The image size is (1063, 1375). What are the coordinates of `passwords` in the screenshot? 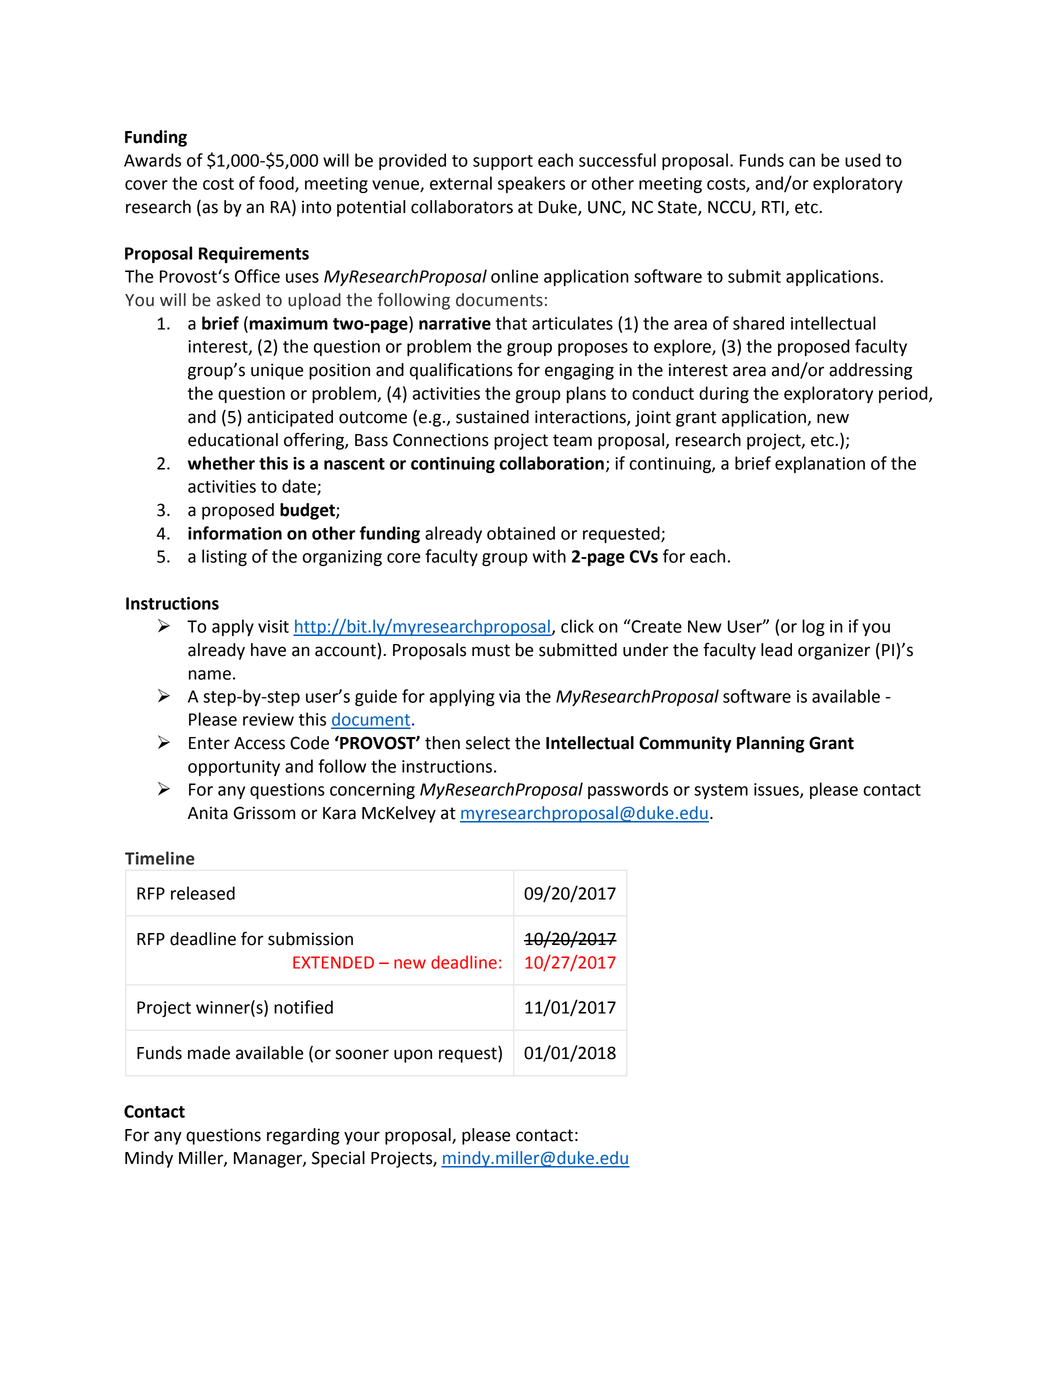 It's located at (628, 790).
